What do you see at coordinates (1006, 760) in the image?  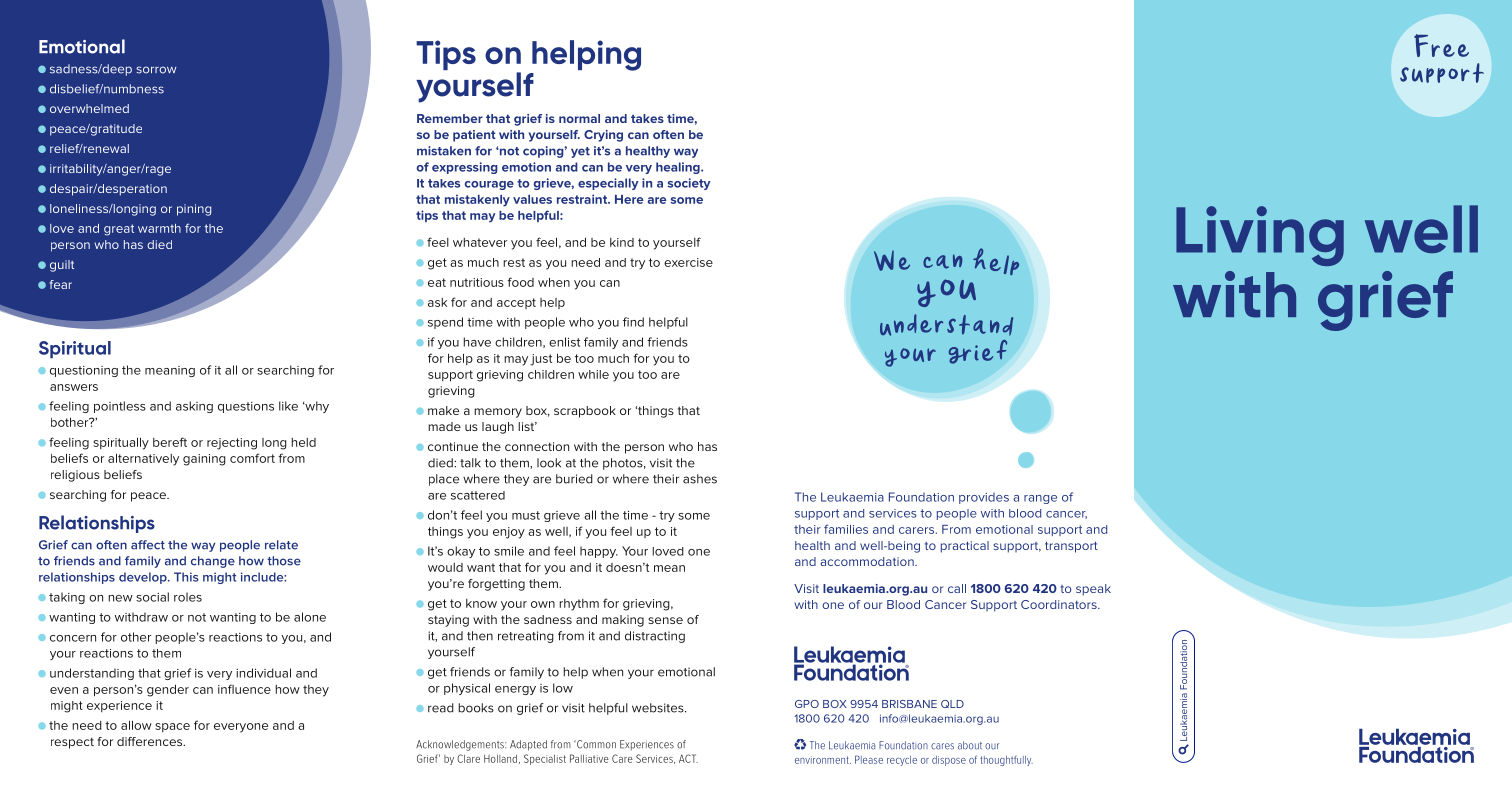 I see `thoughtfully` at bounding box center [1006, 760].
